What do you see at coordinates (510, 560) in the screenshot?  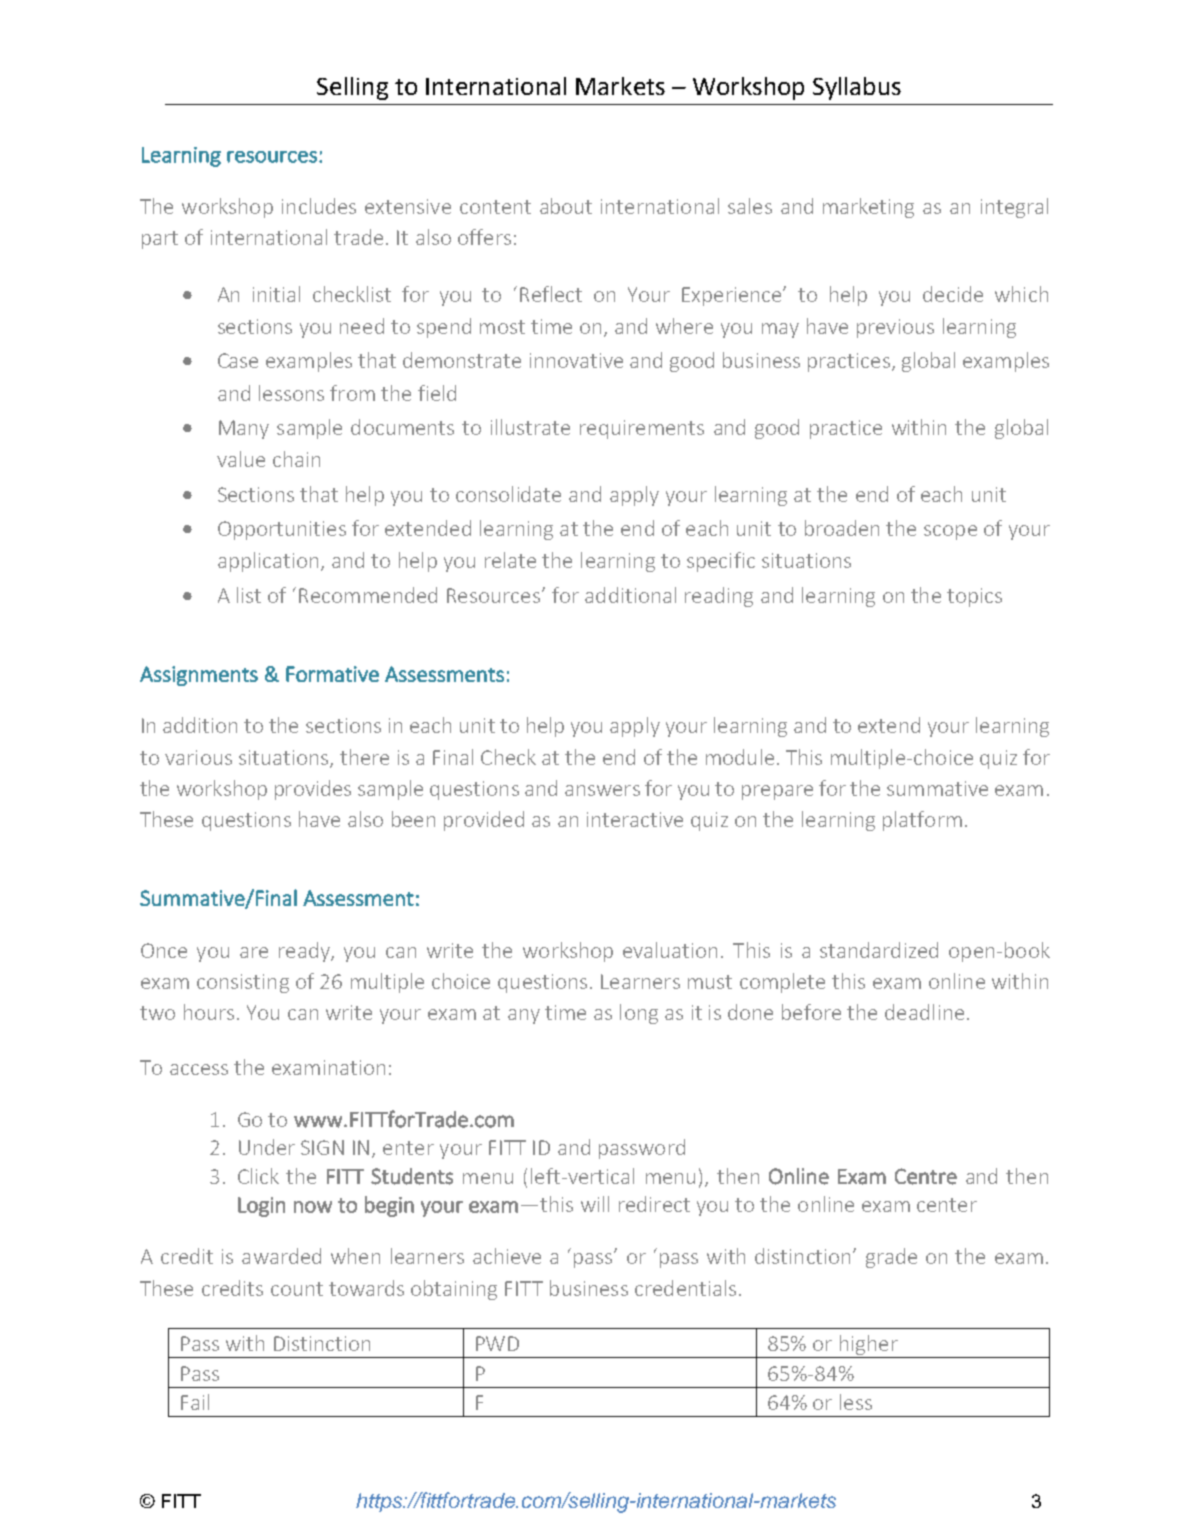 I see `relate` at bounding box center [510, 560].
